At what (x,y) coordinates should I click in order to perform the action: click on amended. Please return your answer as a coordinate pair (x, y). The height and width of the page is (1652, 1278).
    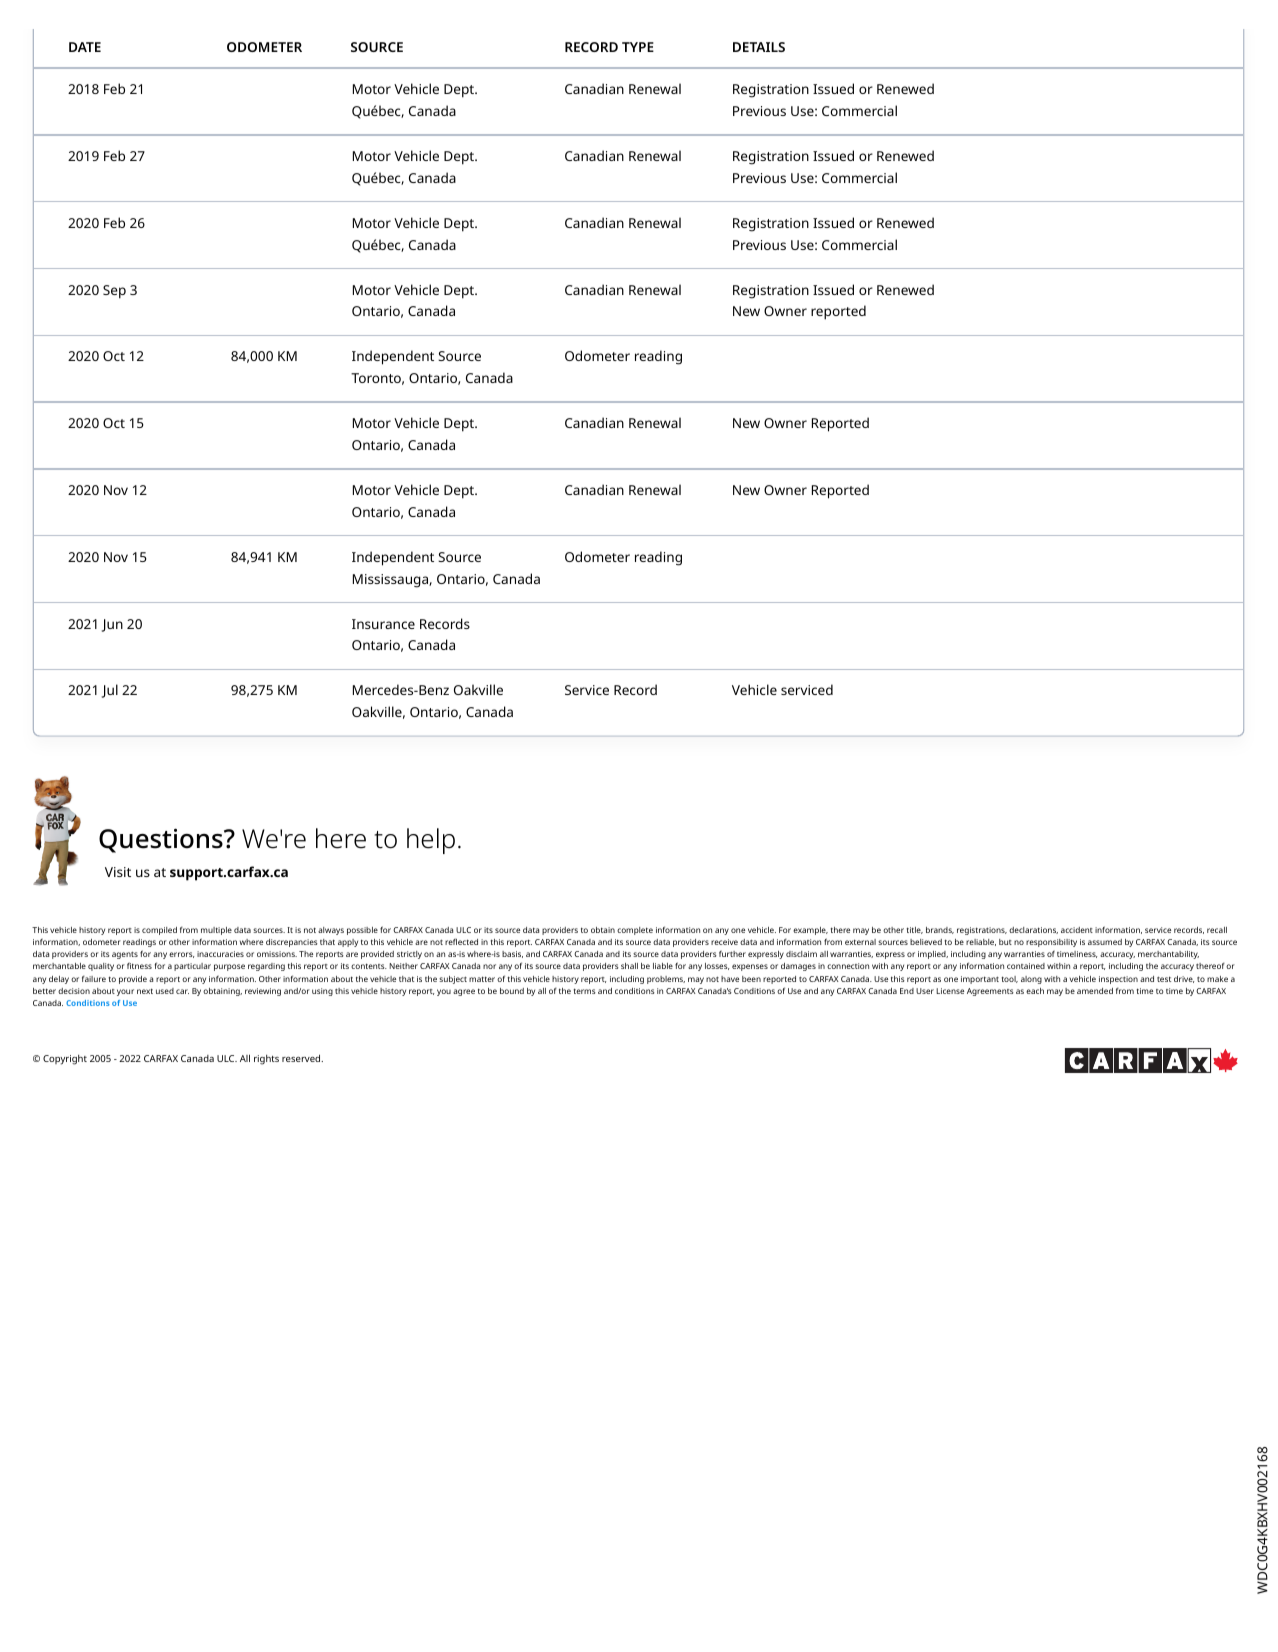
    Looking at the image, I should click on (1095, 991).
